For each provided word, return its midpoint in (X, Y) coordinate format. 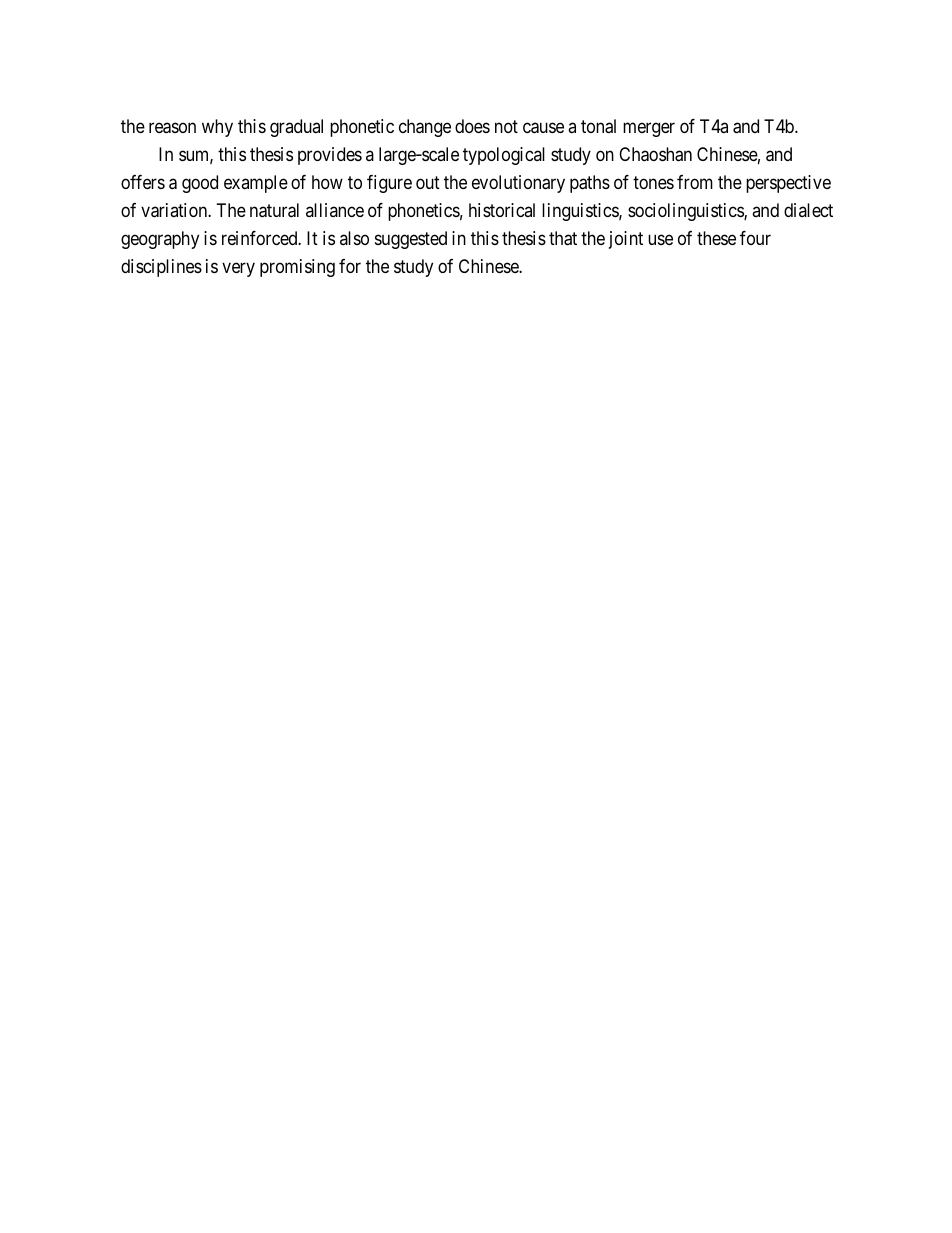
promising (297, 268)
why (217, 128)
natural (274, 210)
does (472, 126)
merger (649, 130)
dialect (808, 210)
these (716, 238)
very (238, 269)
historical (502, 210)
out (428, 182)
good (200, 184)
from (695, 182)
